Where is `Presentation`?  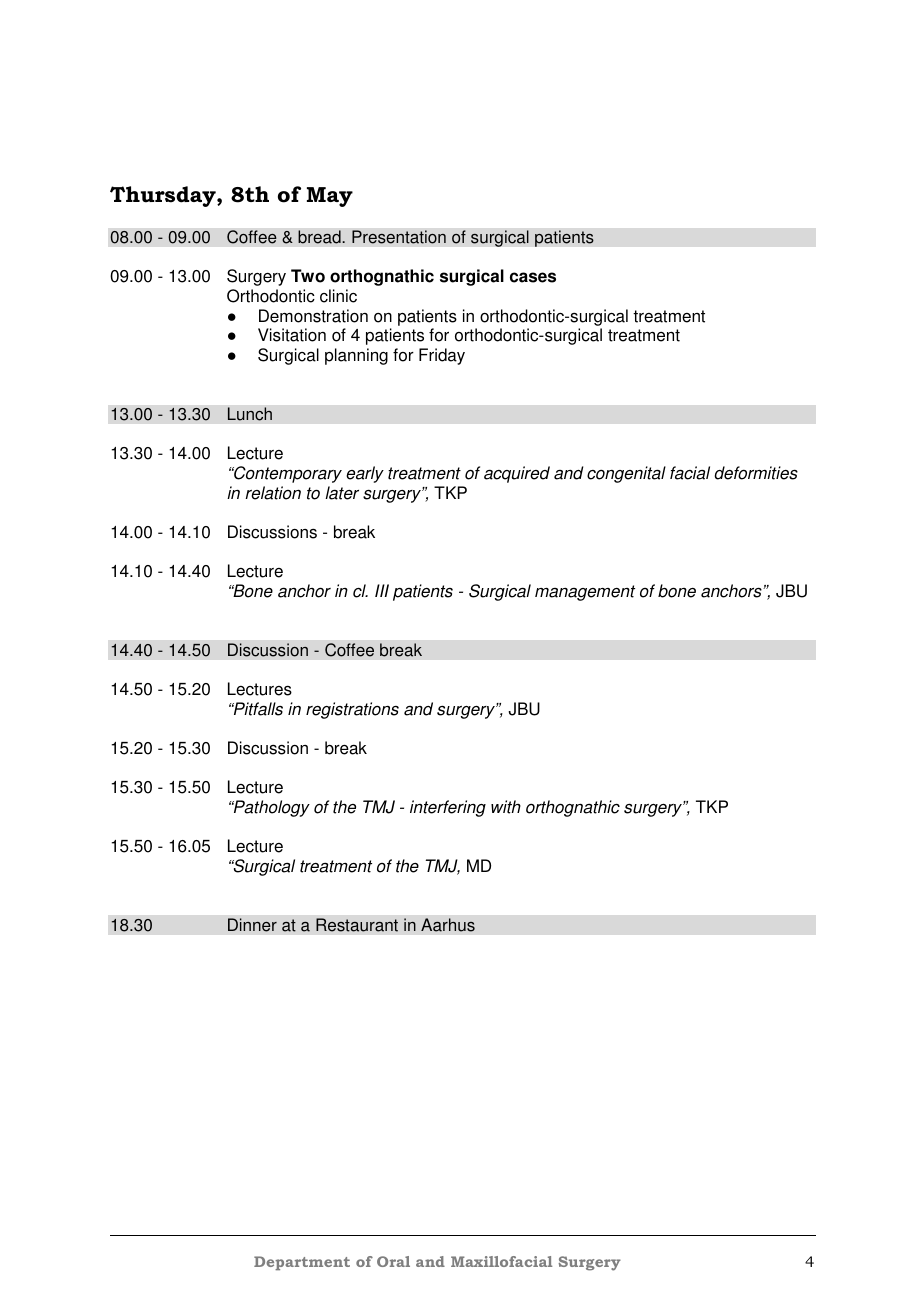
Presentation is located at coordinates (399, 237).
